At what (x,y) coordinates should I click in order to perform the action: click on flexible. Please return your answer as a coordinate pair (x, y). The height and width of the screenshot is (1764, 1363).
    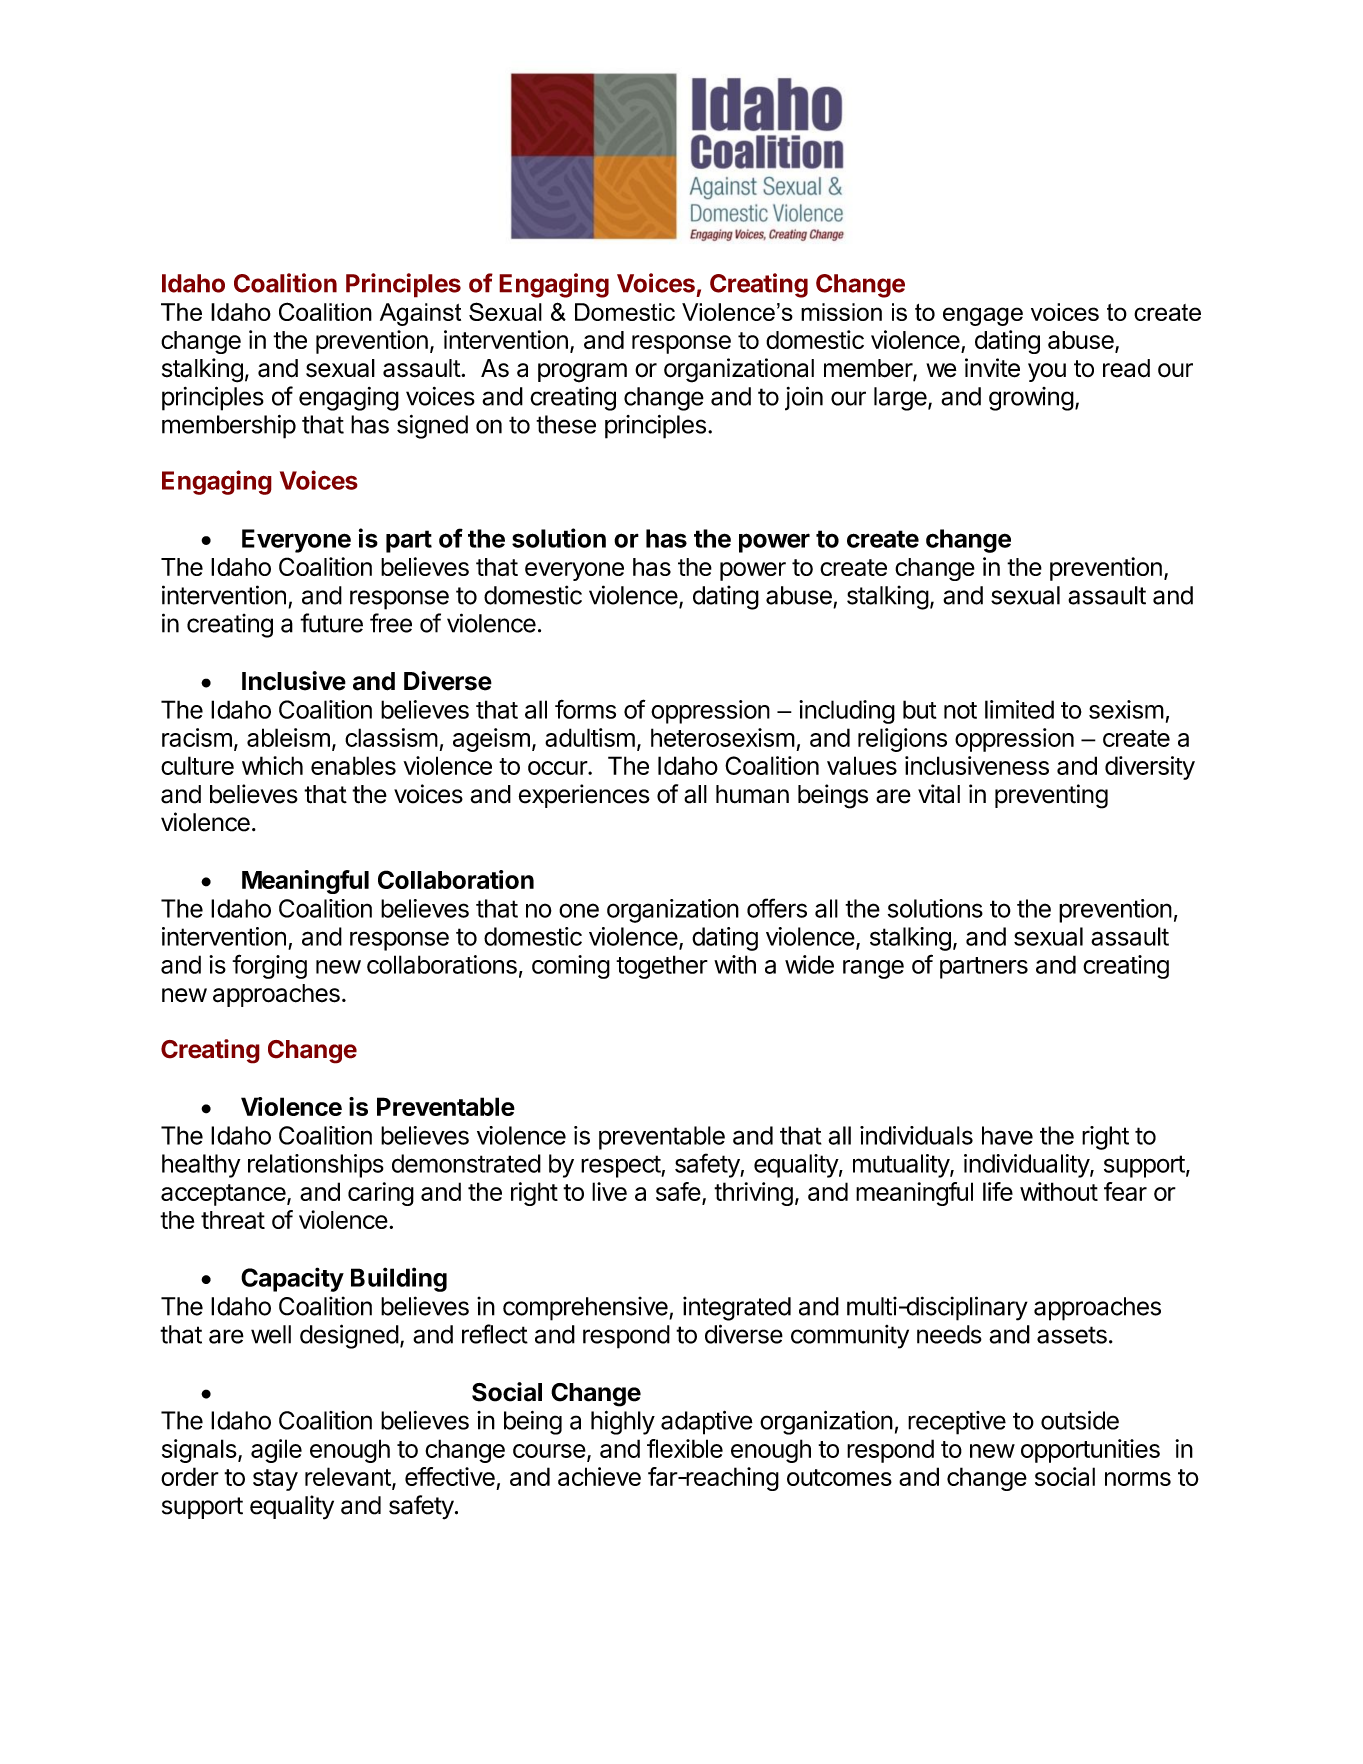
    Looking at the image, I should click on (685, 1448).
